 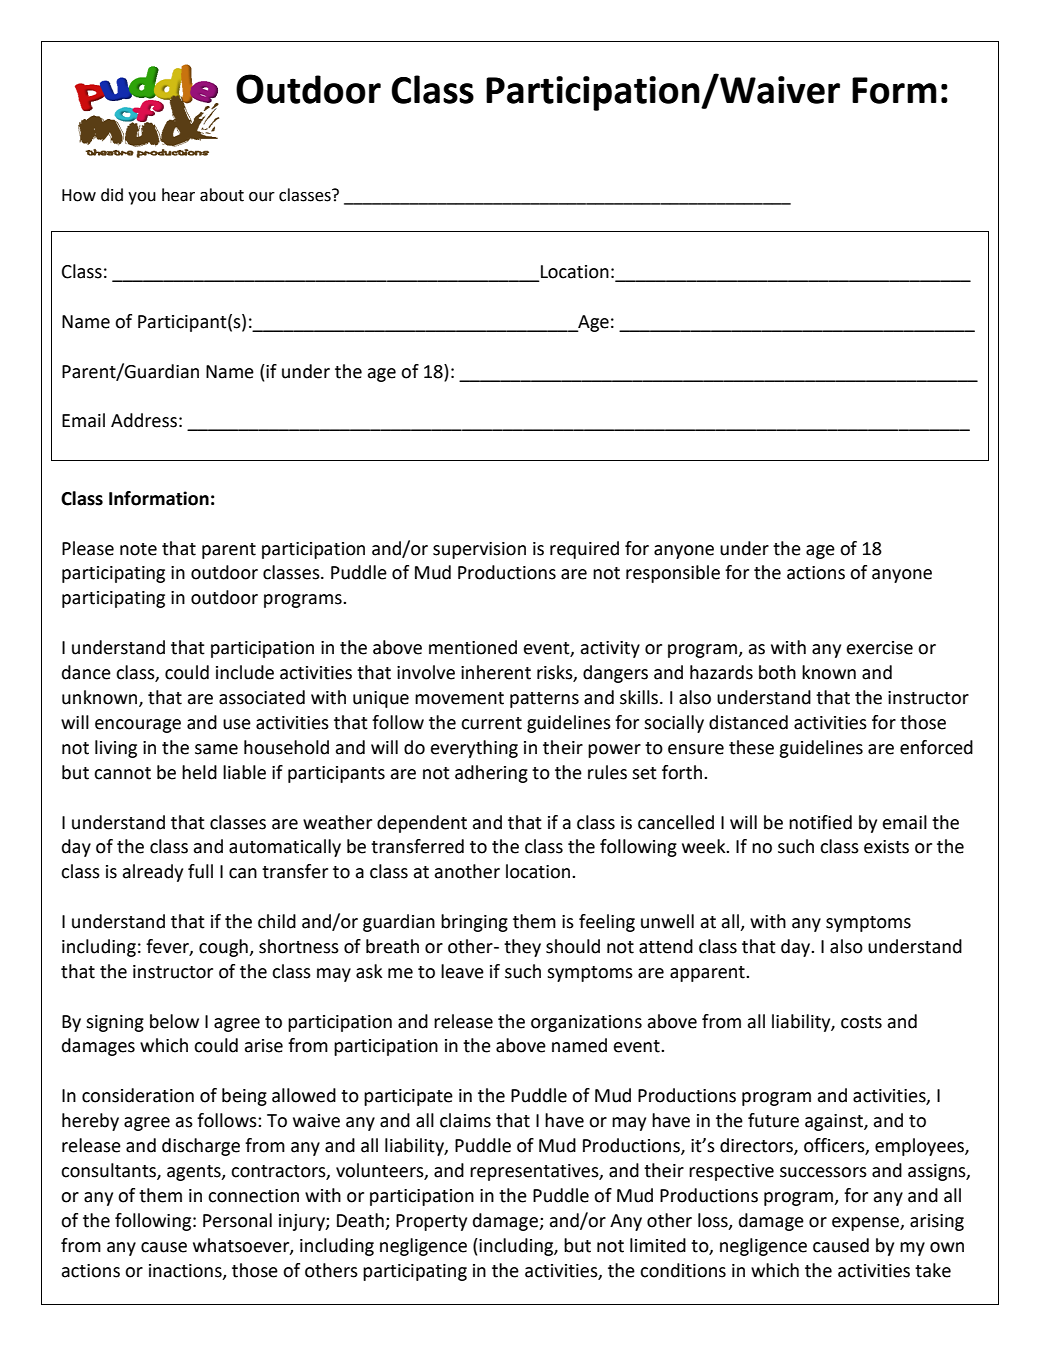 What do you see at coordinates (431, 1222) in the screenshot?
I see `Property` at bounding box center [431, 1222].
